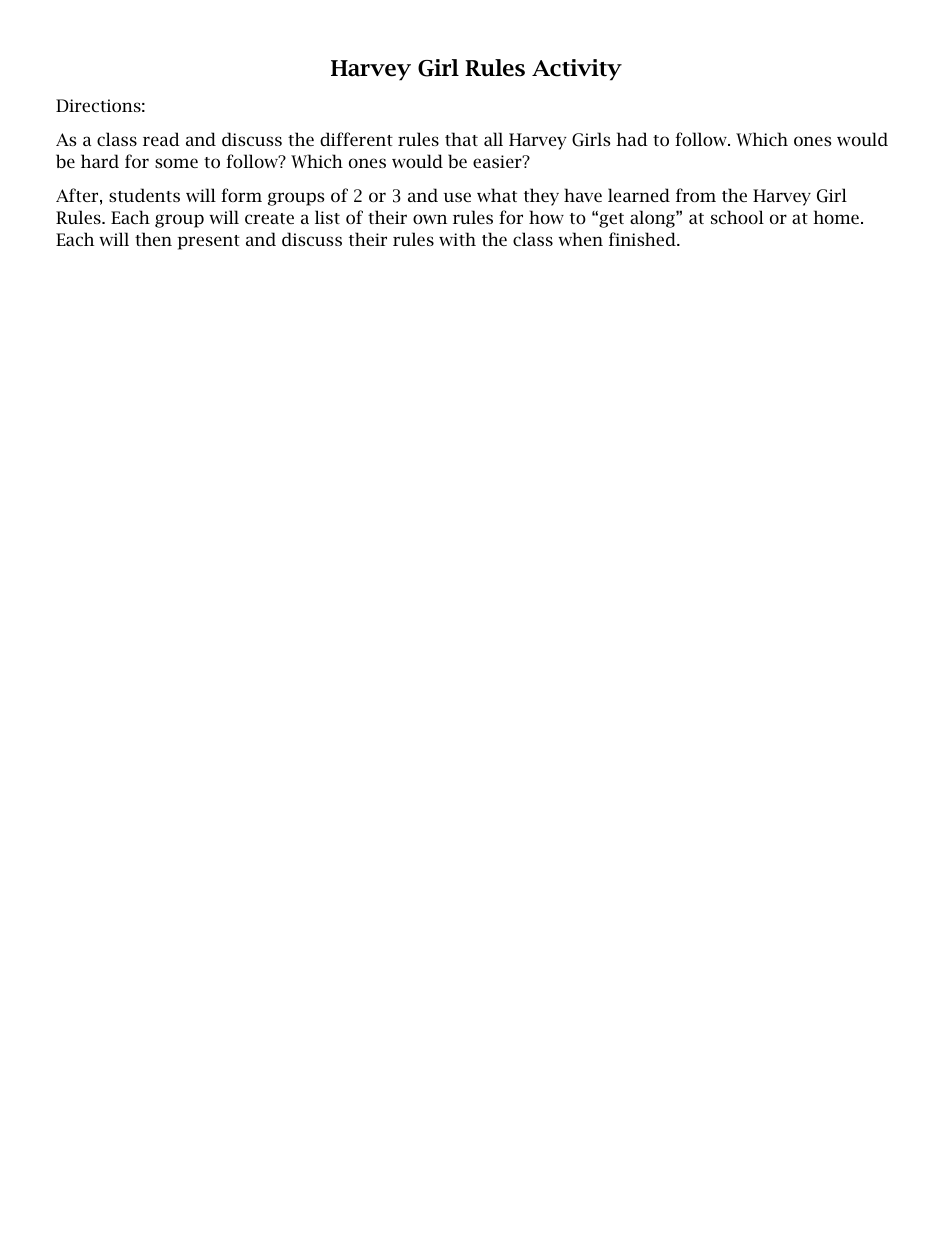 Image resolution: width=952 pixels, height=1233 pixels. What do you see at coordinates (176, 163) in the screenshot?
I see `some` at bounding box center [176, 163].
